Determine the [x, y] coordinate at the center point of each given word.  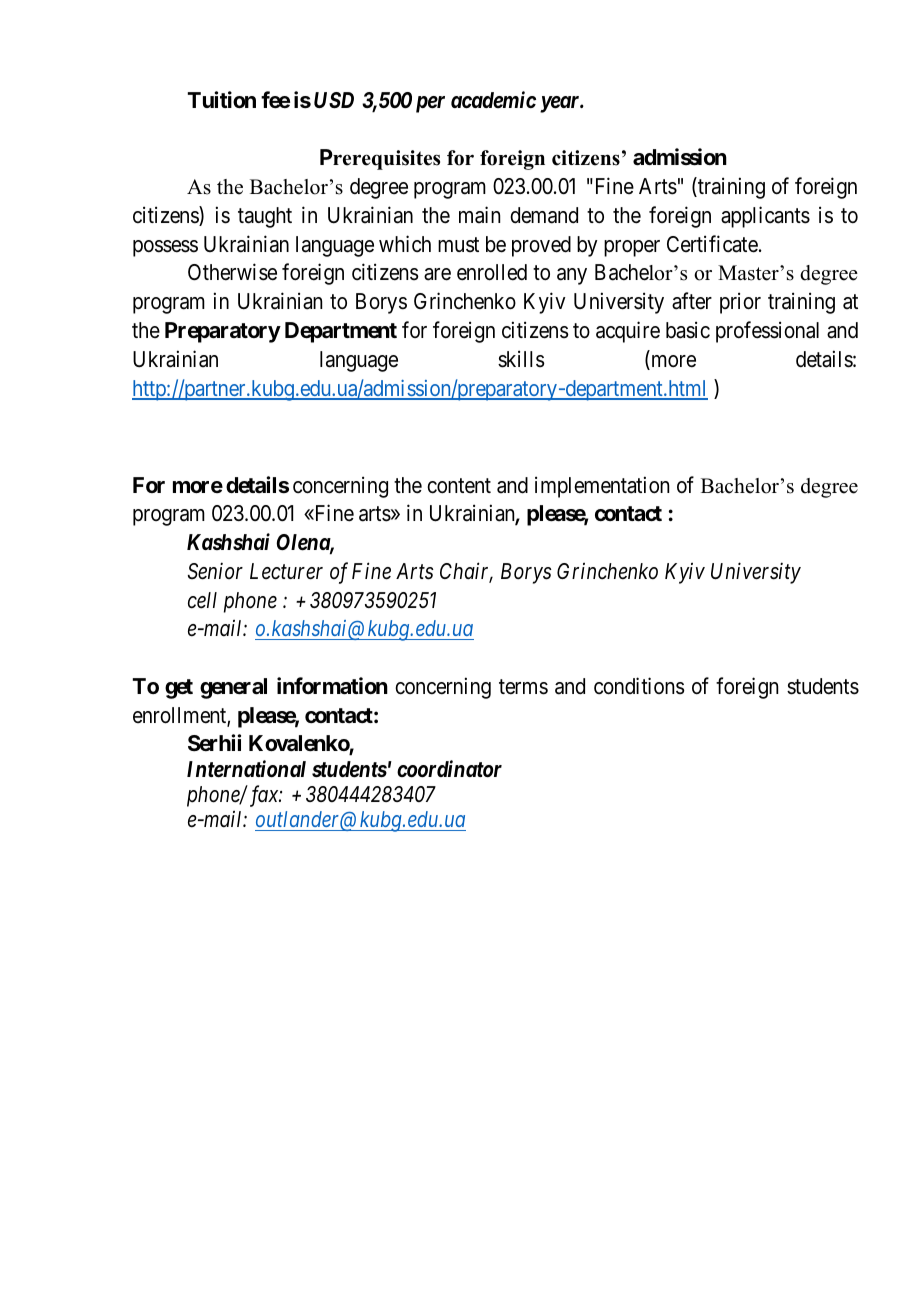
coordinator [449, 769]
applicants [765, 217]
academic [493, 100]
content [459, 486]
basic [688, 330]
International [246, 769]
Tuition [222, 99]
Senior [215, 571]
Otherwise [232, 272]
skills [521, 359]
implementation [602, 487]
